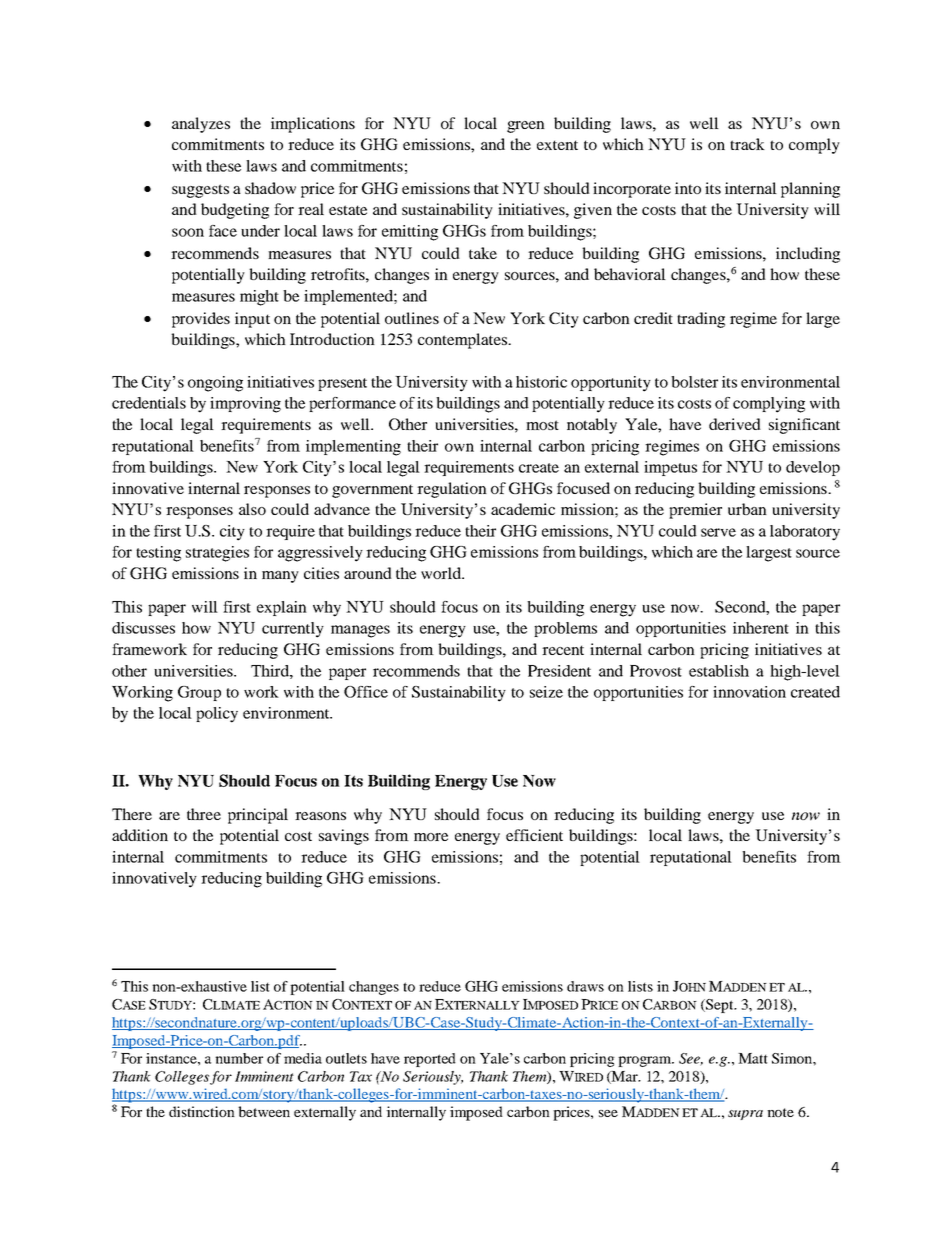  What do you see at coordinates (747, 144) in the screenshot?
I see `track` at bounding box center [747, 144].
